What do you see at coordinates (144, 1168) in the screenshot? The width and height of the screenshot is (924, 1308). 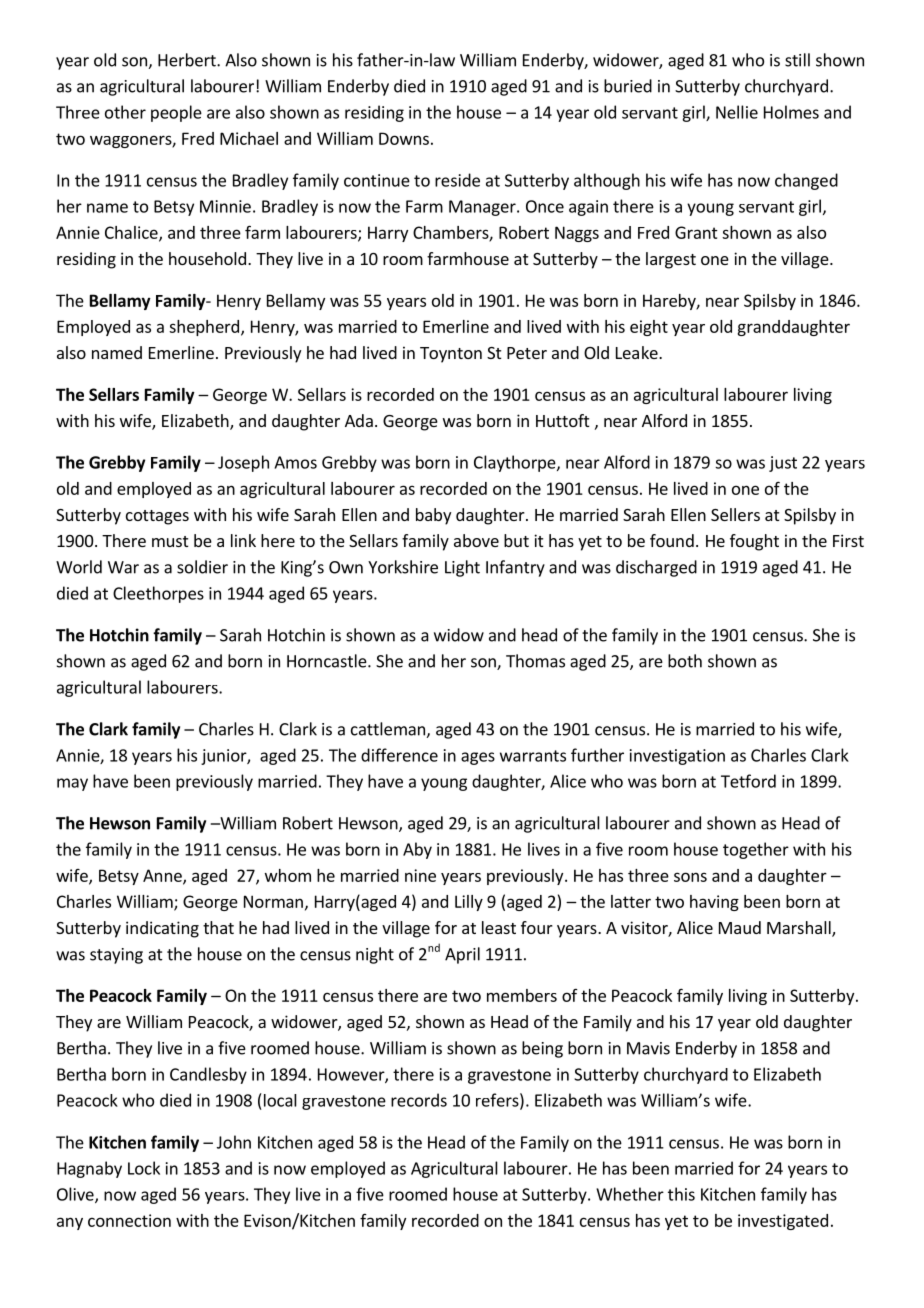 I see `Lock` at bounding box center [144, 1168].
